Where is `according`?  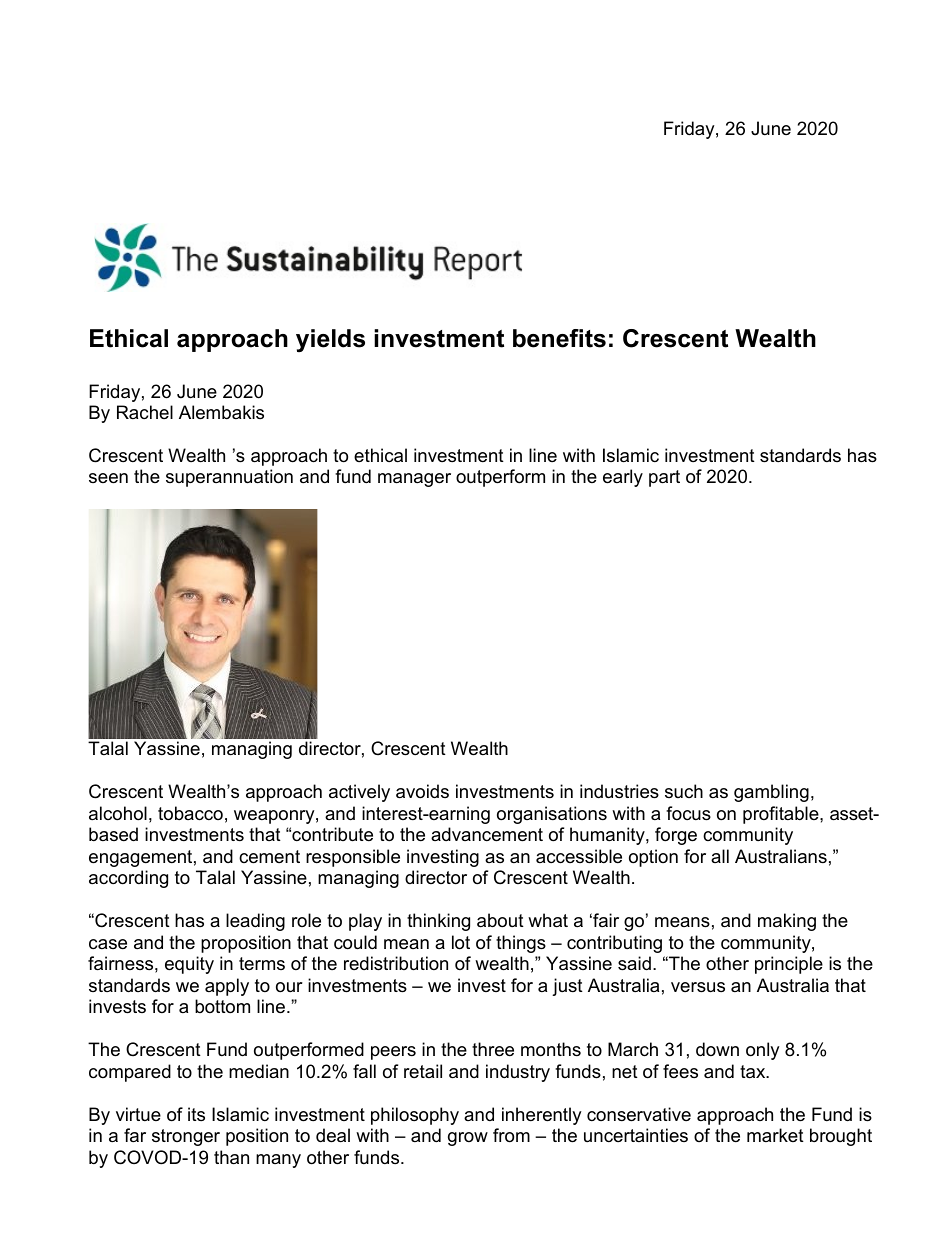
according is located at coordinates (128, 879).
